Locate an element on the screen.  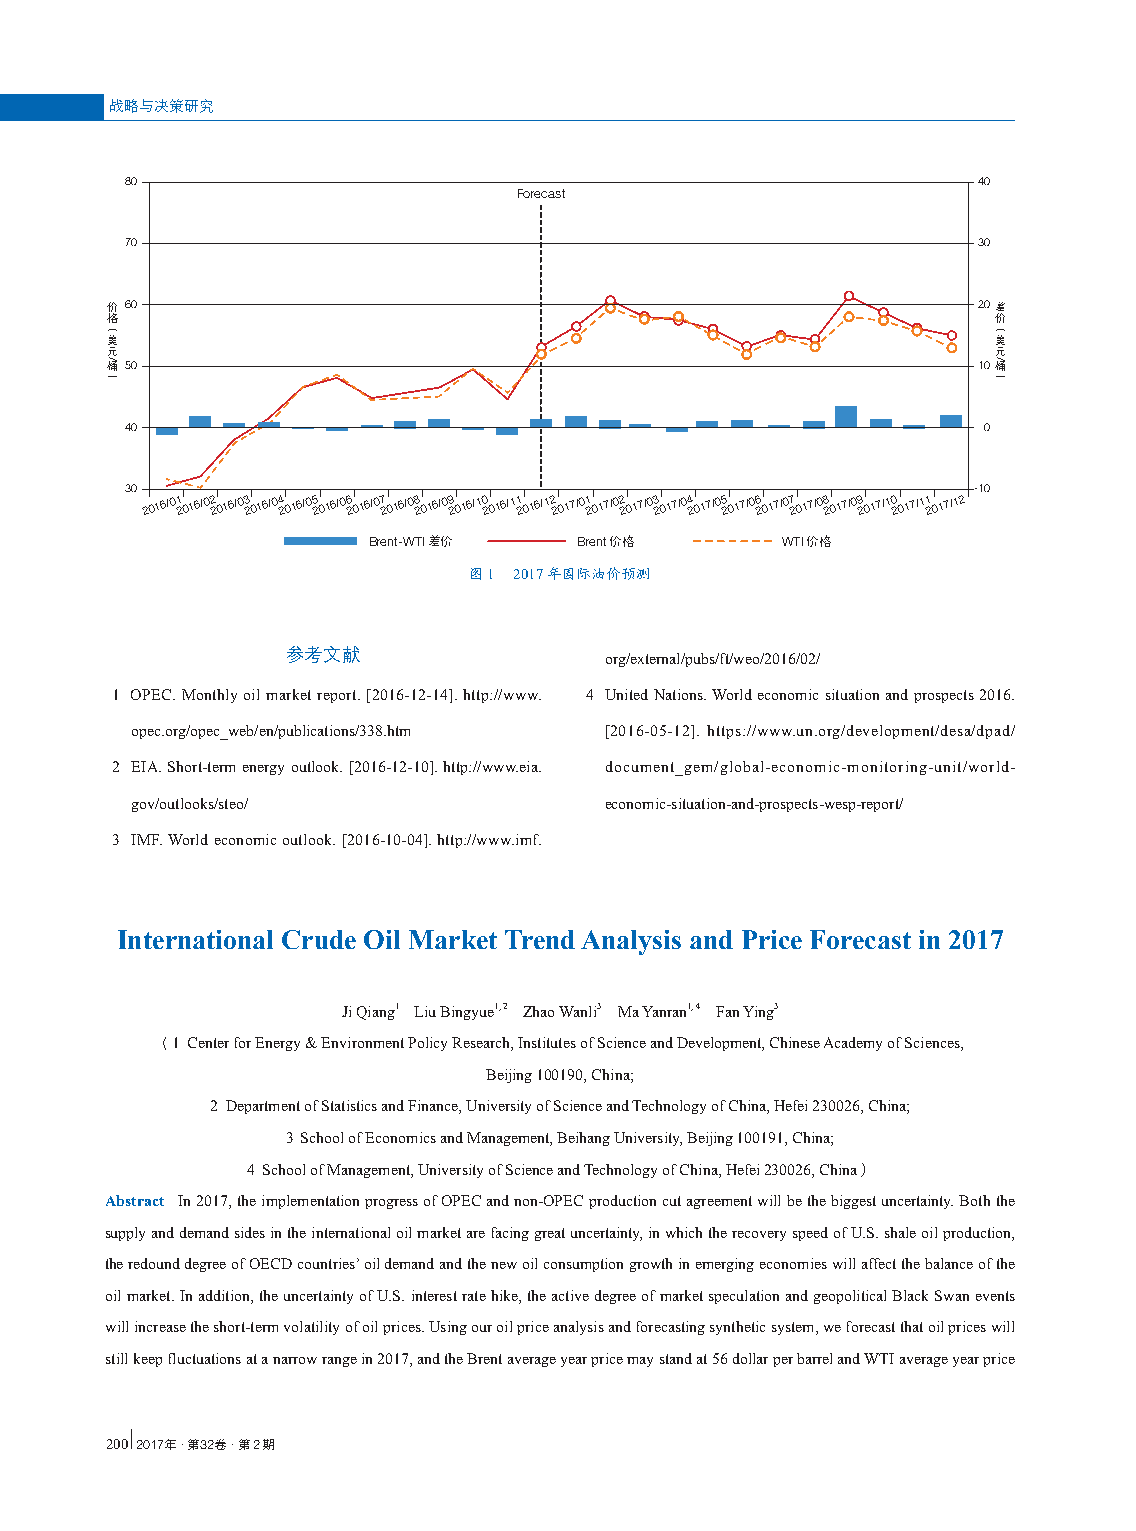
fluctuations is located at coordinates (205, 1358).
